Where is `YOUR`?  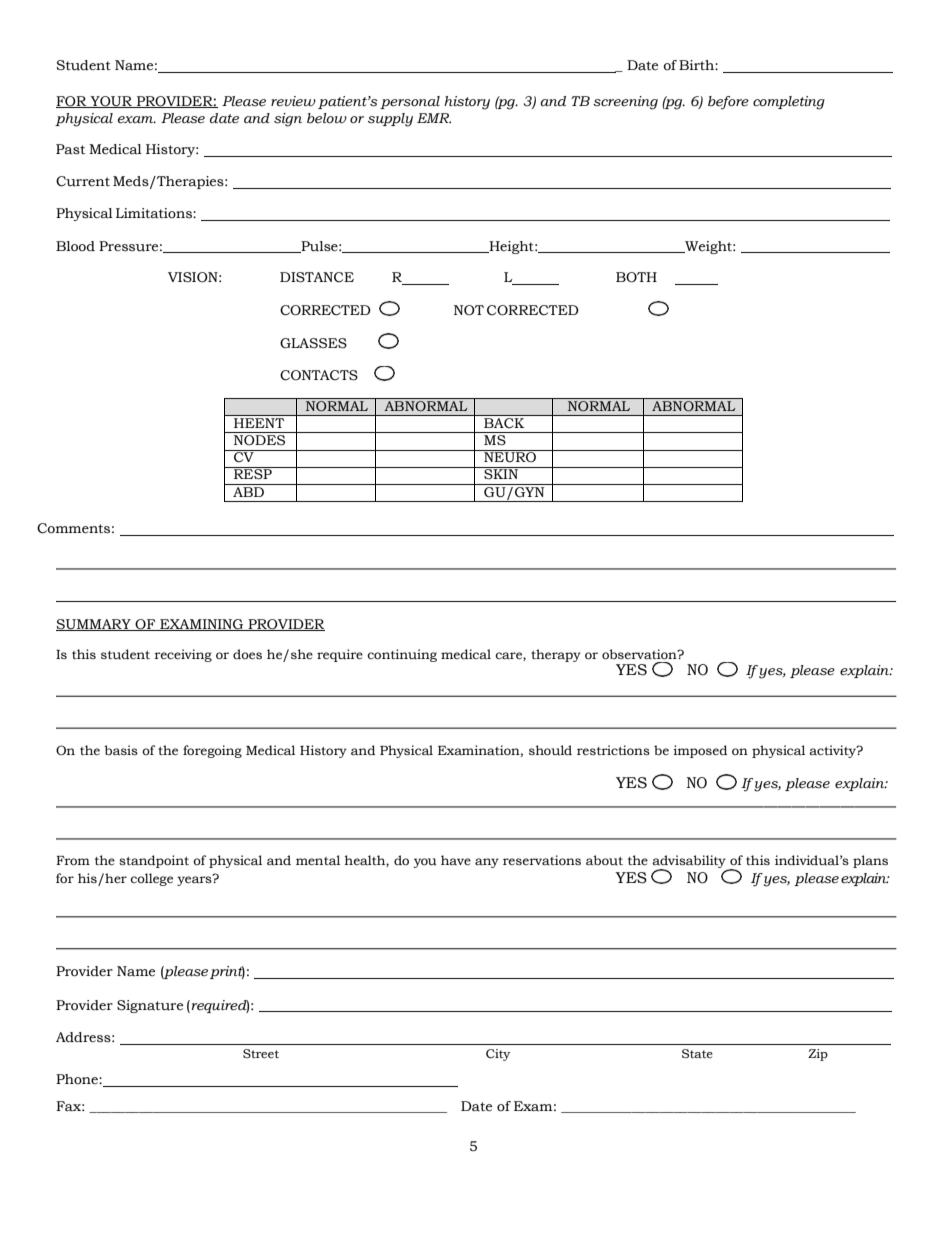
YOUR is located at coordinates (111, 102).
